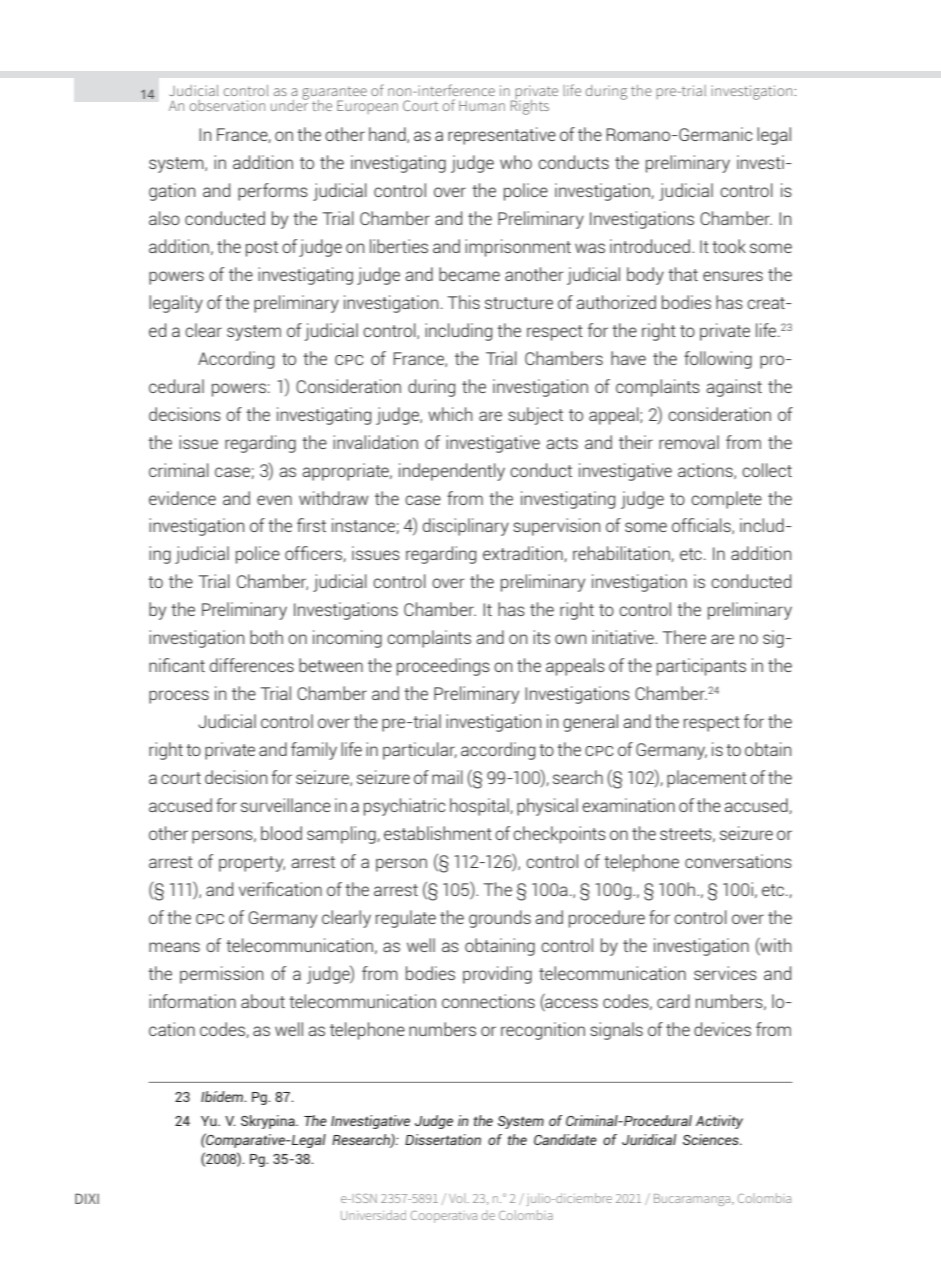  Describe the element at coordinates (729, 246) in the screenshot. I see `took` at that location.
